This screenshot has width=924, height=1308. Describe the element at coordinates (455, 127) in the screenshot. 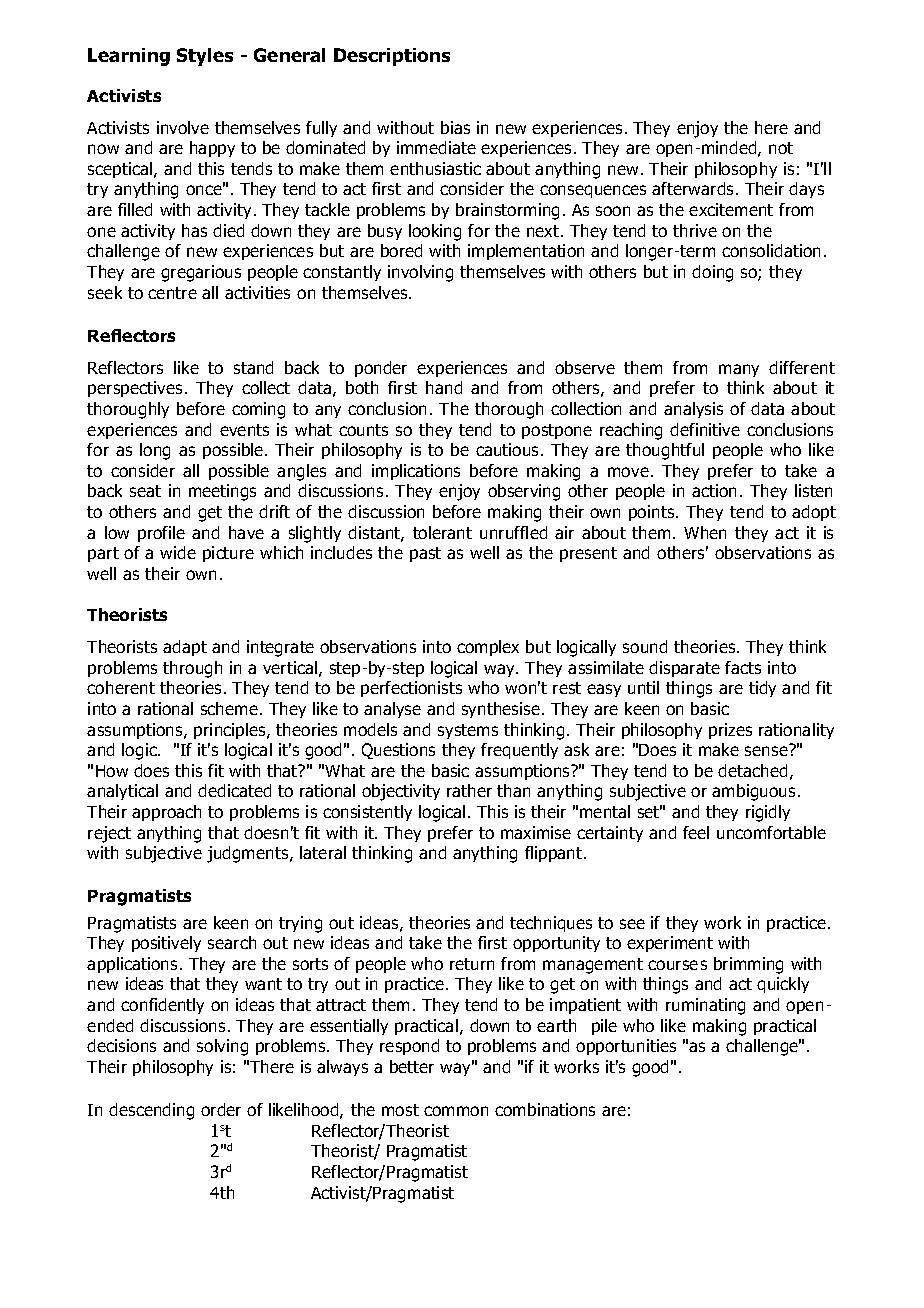

I see `bias` at that location.
